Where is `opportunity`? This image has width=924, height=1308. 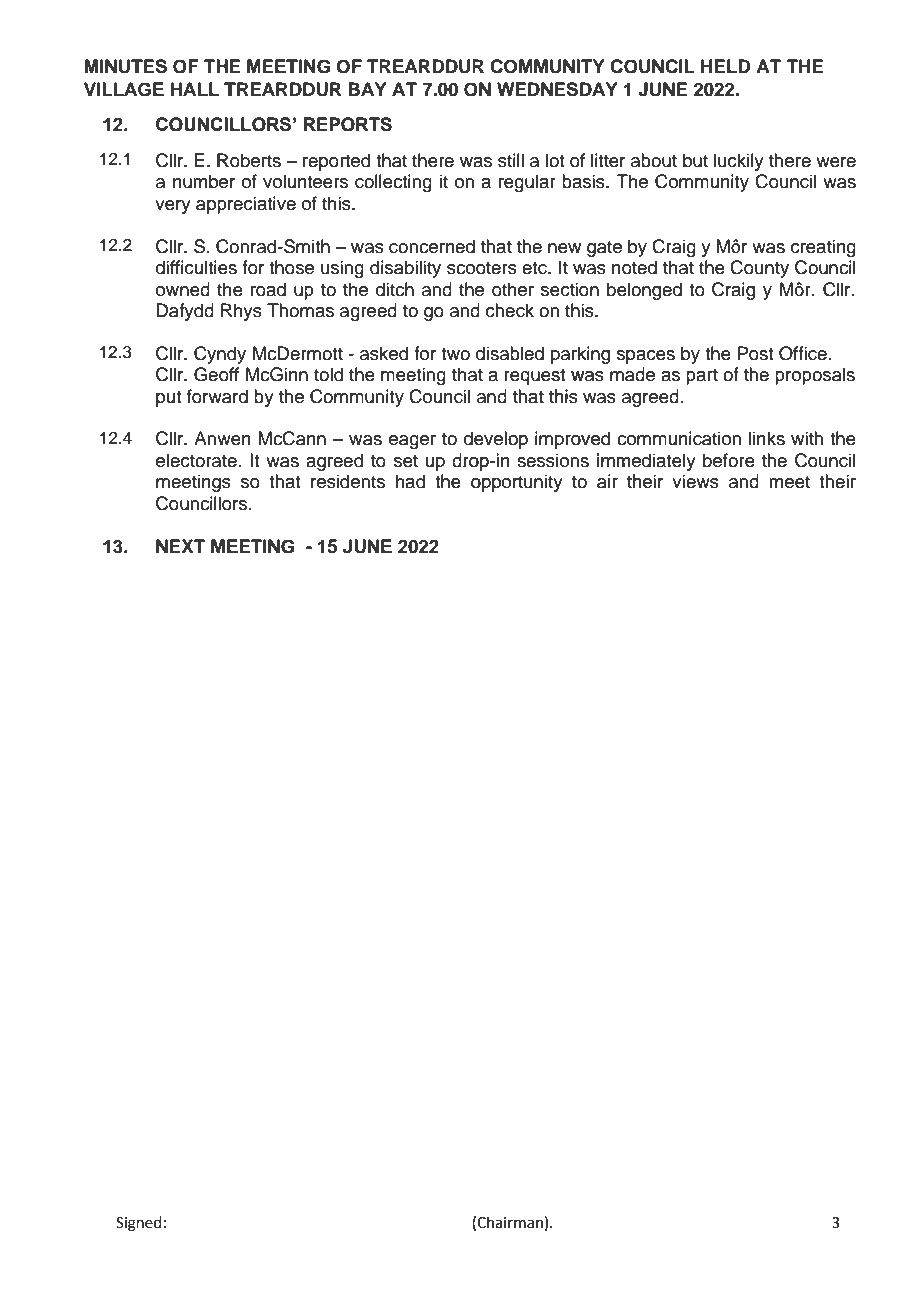
opportunity is located at coordinates (517, 483).
